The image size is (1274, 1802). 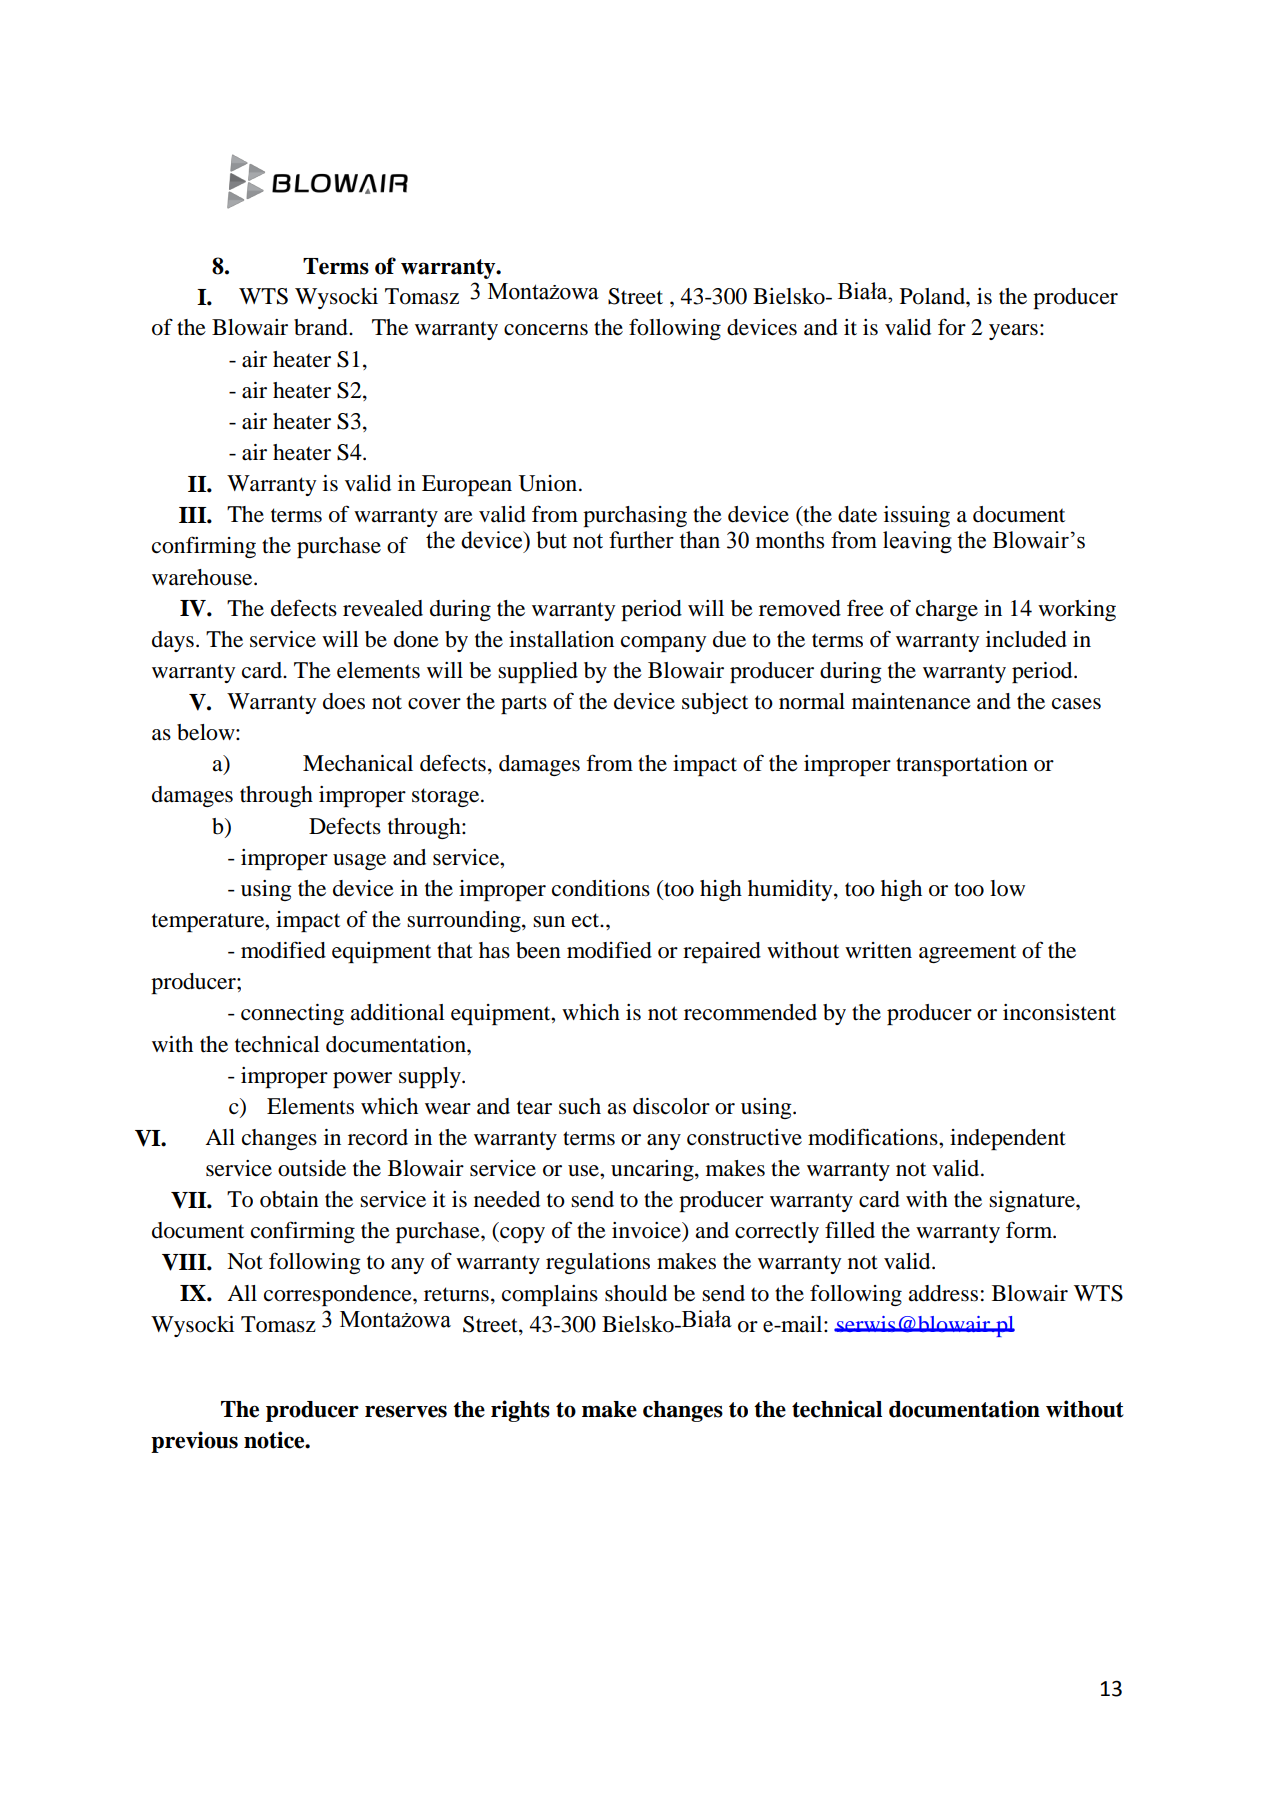 I want to click on brand, so click(x=322, y=327).
